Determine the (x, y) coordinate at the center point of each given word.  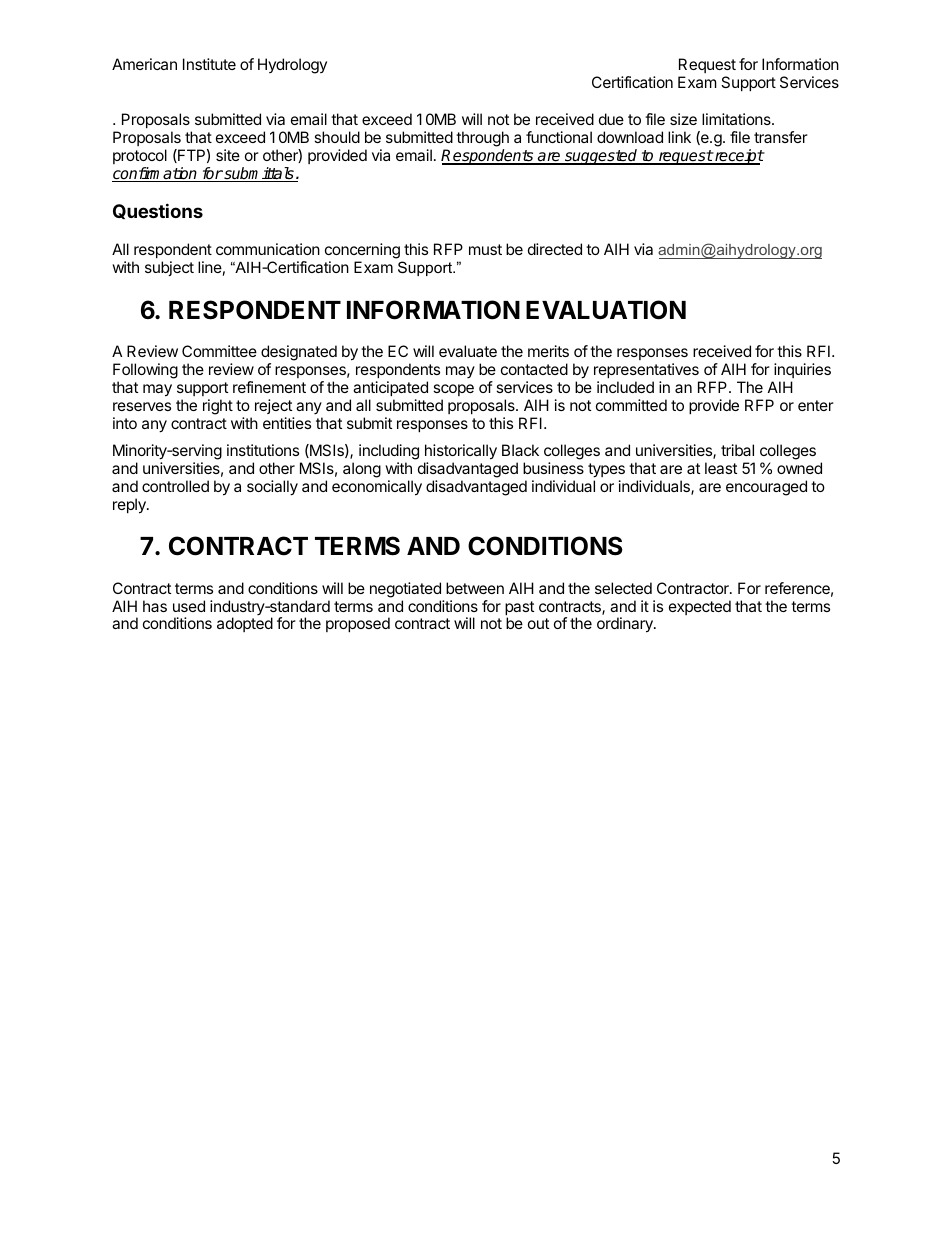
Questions (158, 211)
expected (700, 607)
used (189, 606)
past (519, 609)
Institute (209, 64)
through (482, 139)
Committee (219, 351)
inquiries (802, 370)
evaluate (468, 351)
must (485, 249)
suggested (601, 157)
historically (461, 452)
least (721, 468)
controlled (175, 486)
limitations (737, 119)
